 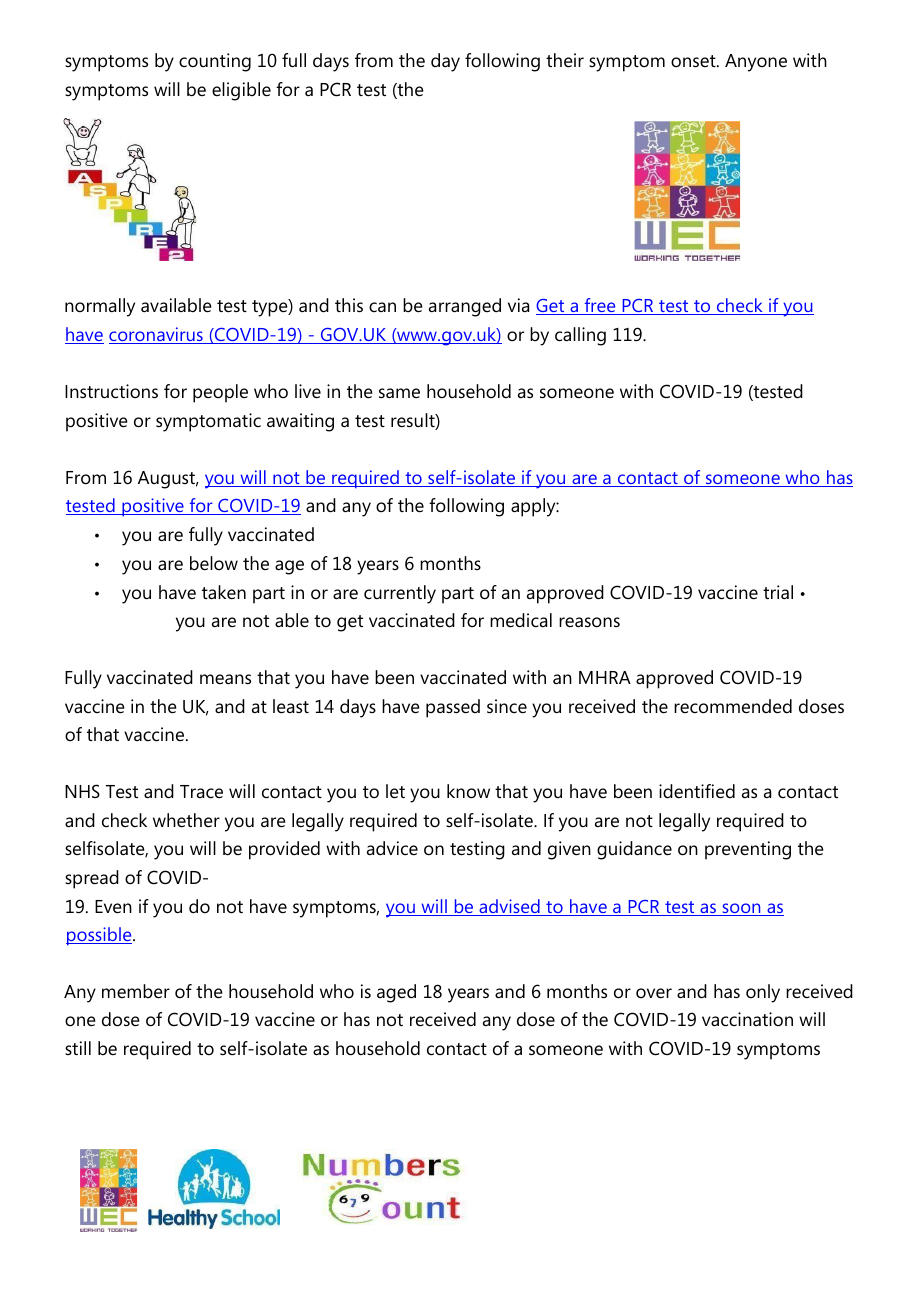 What do you see at coordinates (778, 592) in the page?
I see `trial` at bounding box center [778, 592].
